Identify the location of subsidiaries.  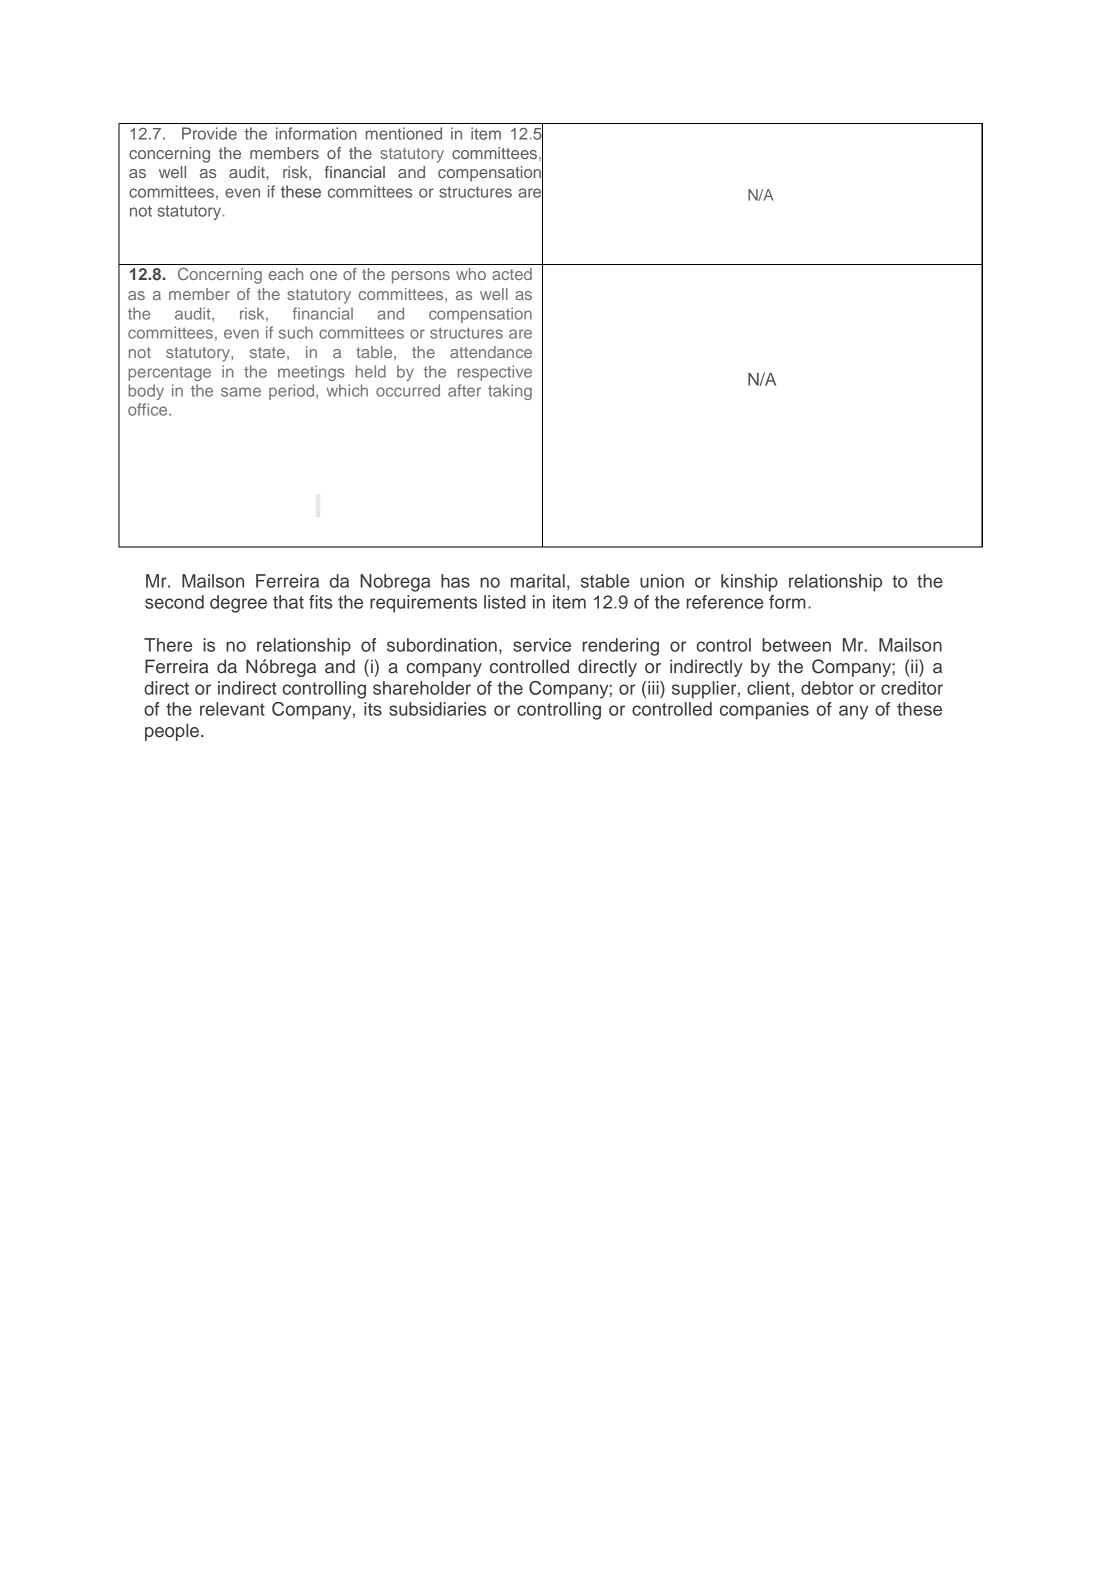
(437, 709).
